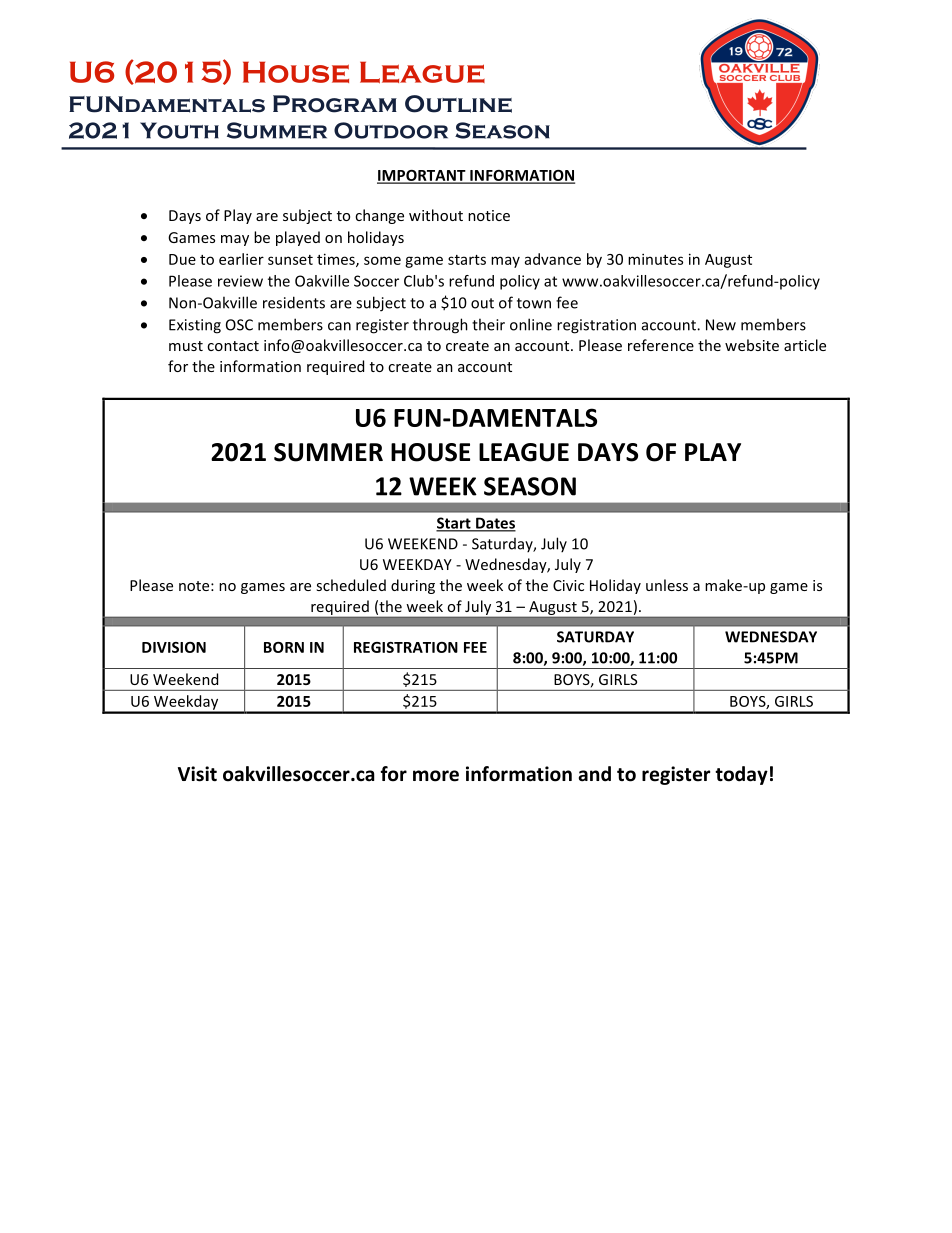  What do you see at coordinates (741, 775) in the screenshot?
I see `today` at bounding box center [741, 775].
